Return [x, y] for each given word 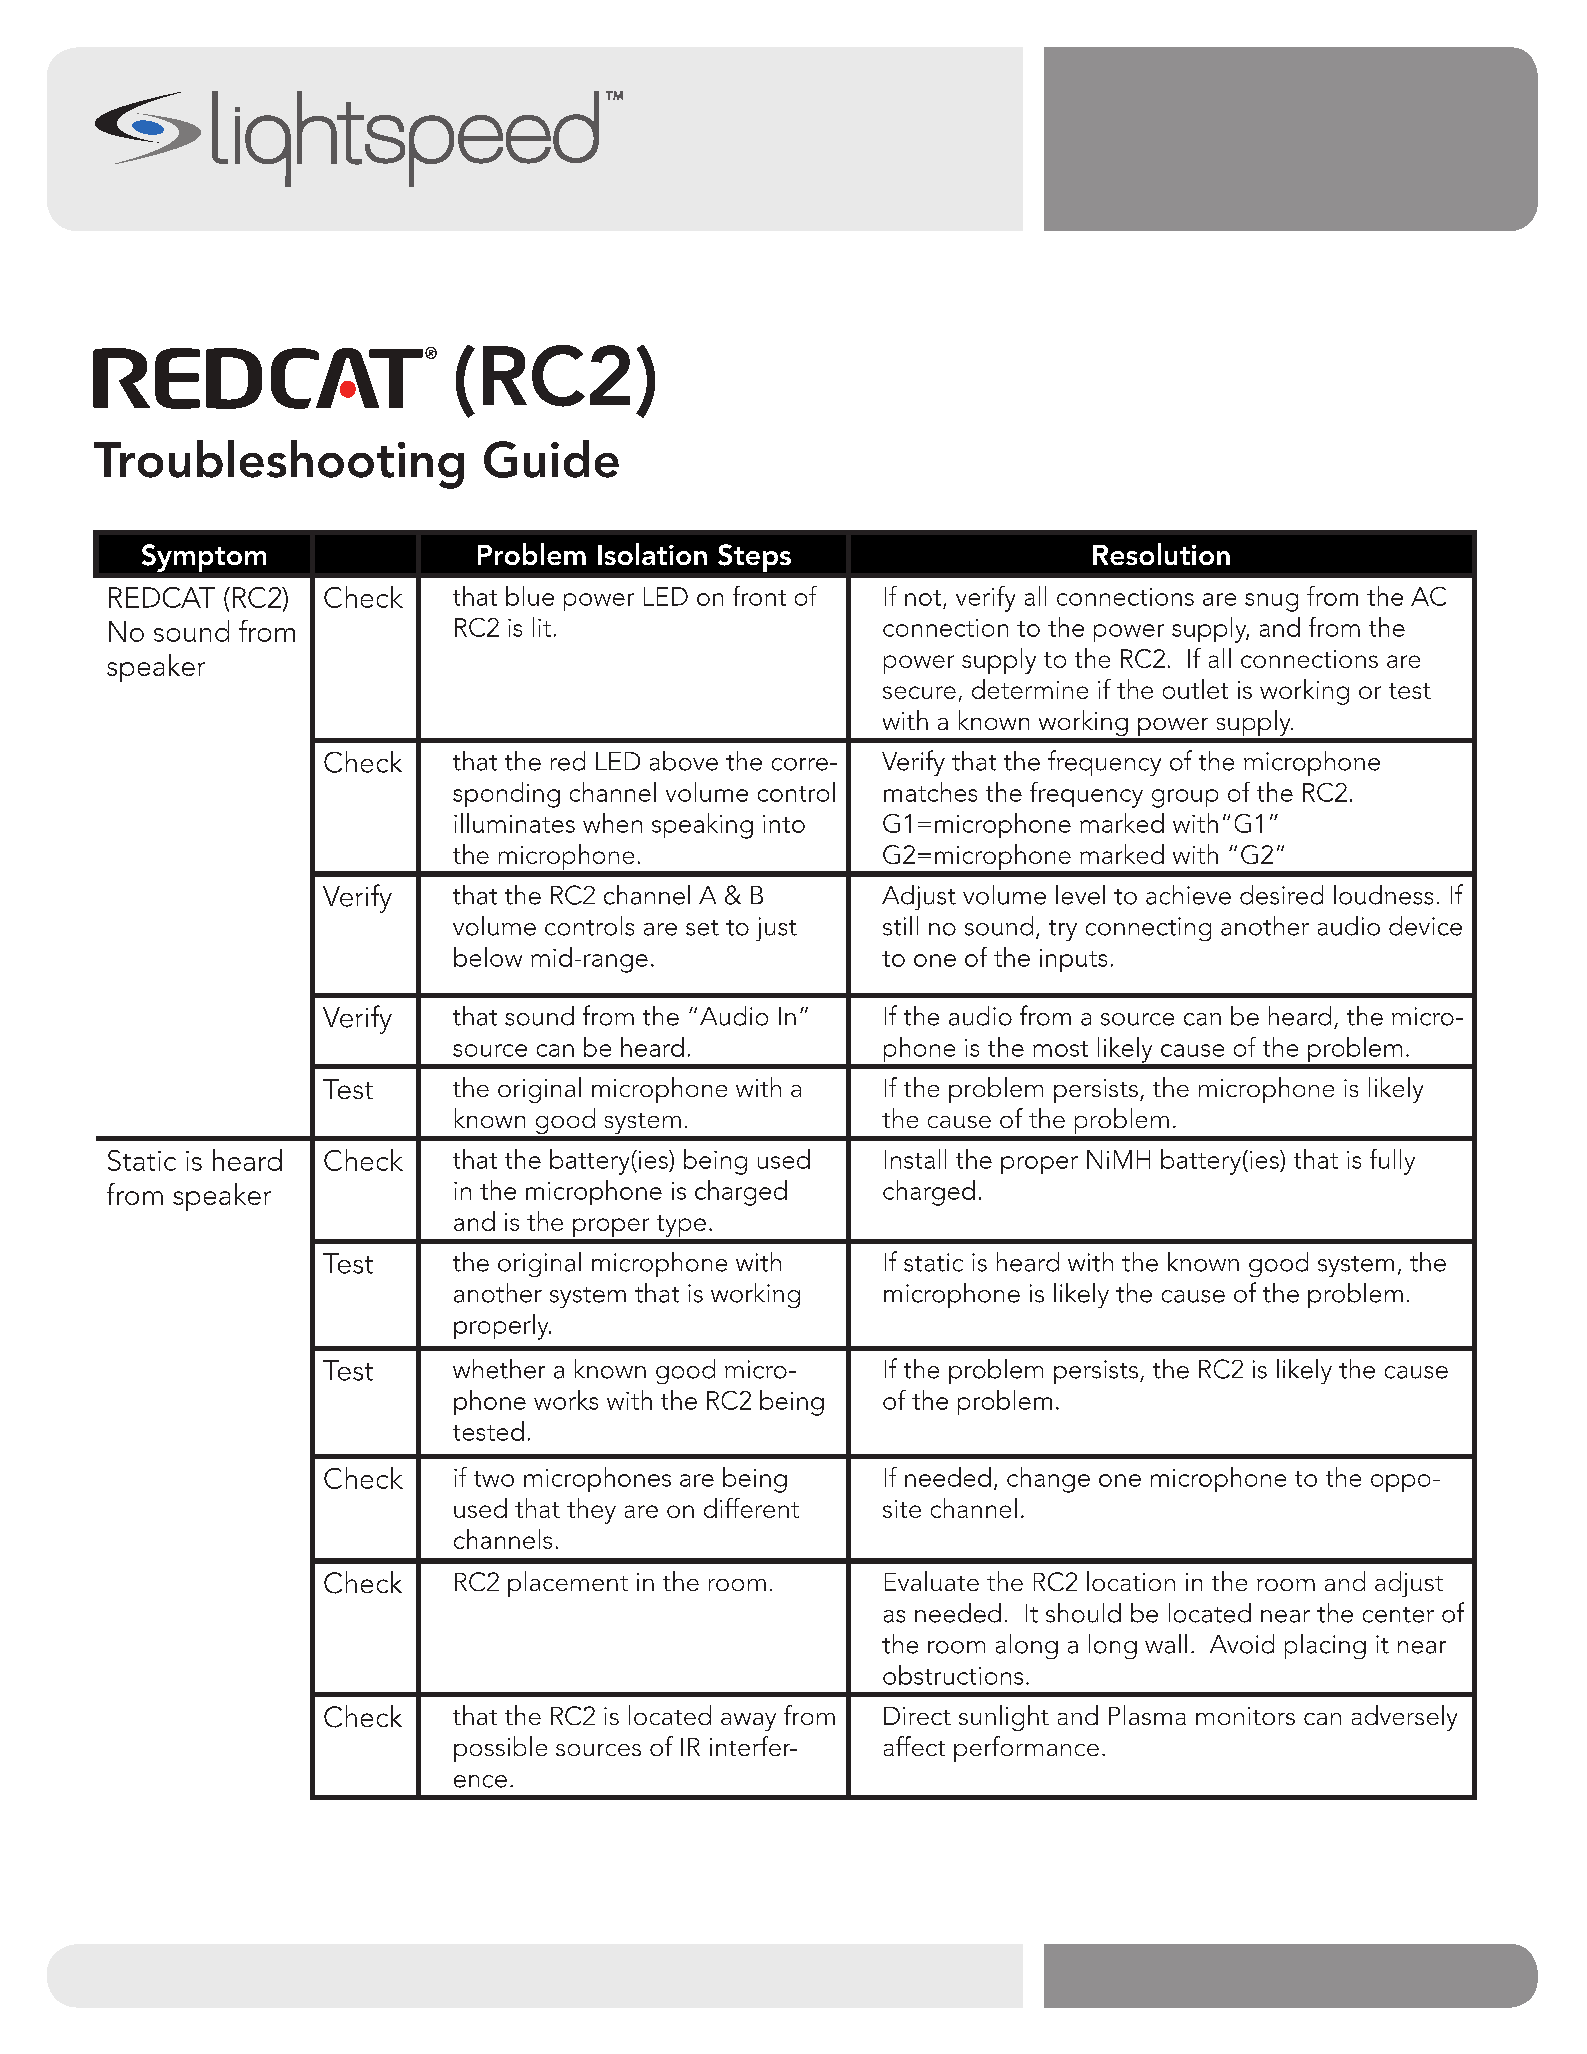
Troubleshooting [279, 464]
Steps [754, 558]
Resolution [1161, 554]
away [748, 1722]
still [900, 926]
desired [1281, 895]
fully [1392, 1162]
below [488, 957]
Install [915, 1159]
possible [500, 1749]
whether [499, 1369]
